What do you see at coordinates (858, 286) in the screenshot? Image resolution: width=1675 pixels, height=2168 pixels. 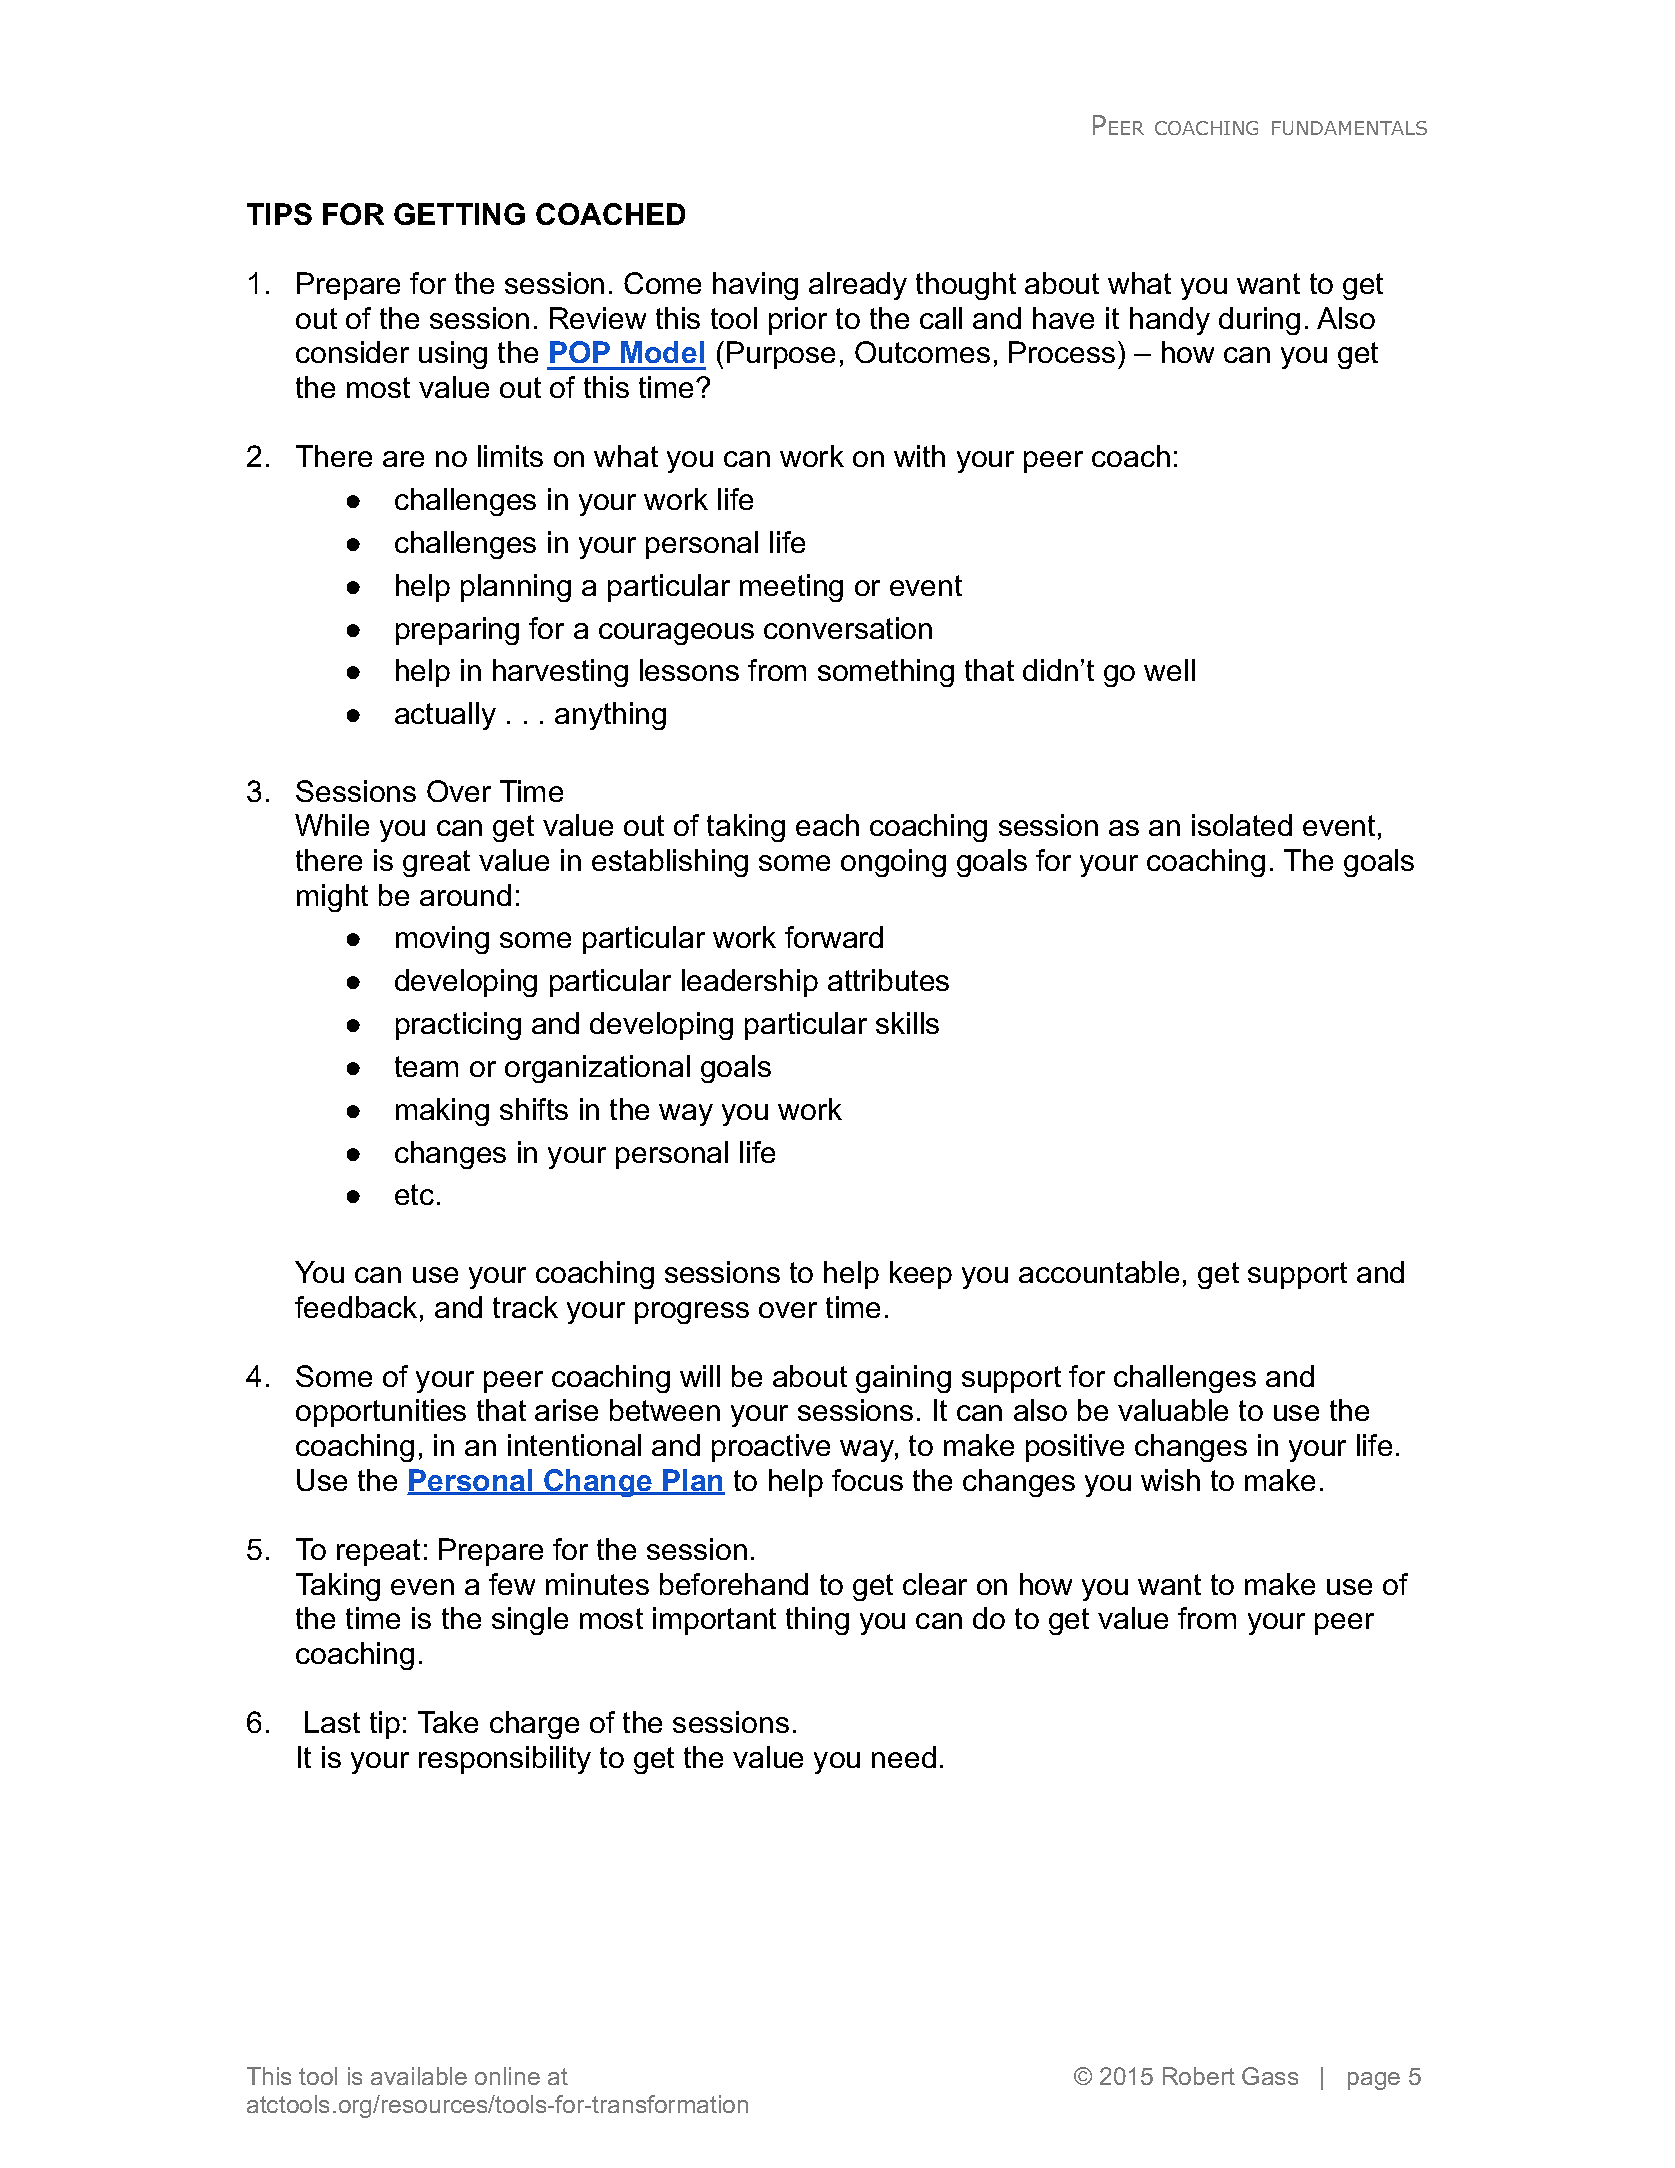 I see `already` at bounding box center [858, 286].
